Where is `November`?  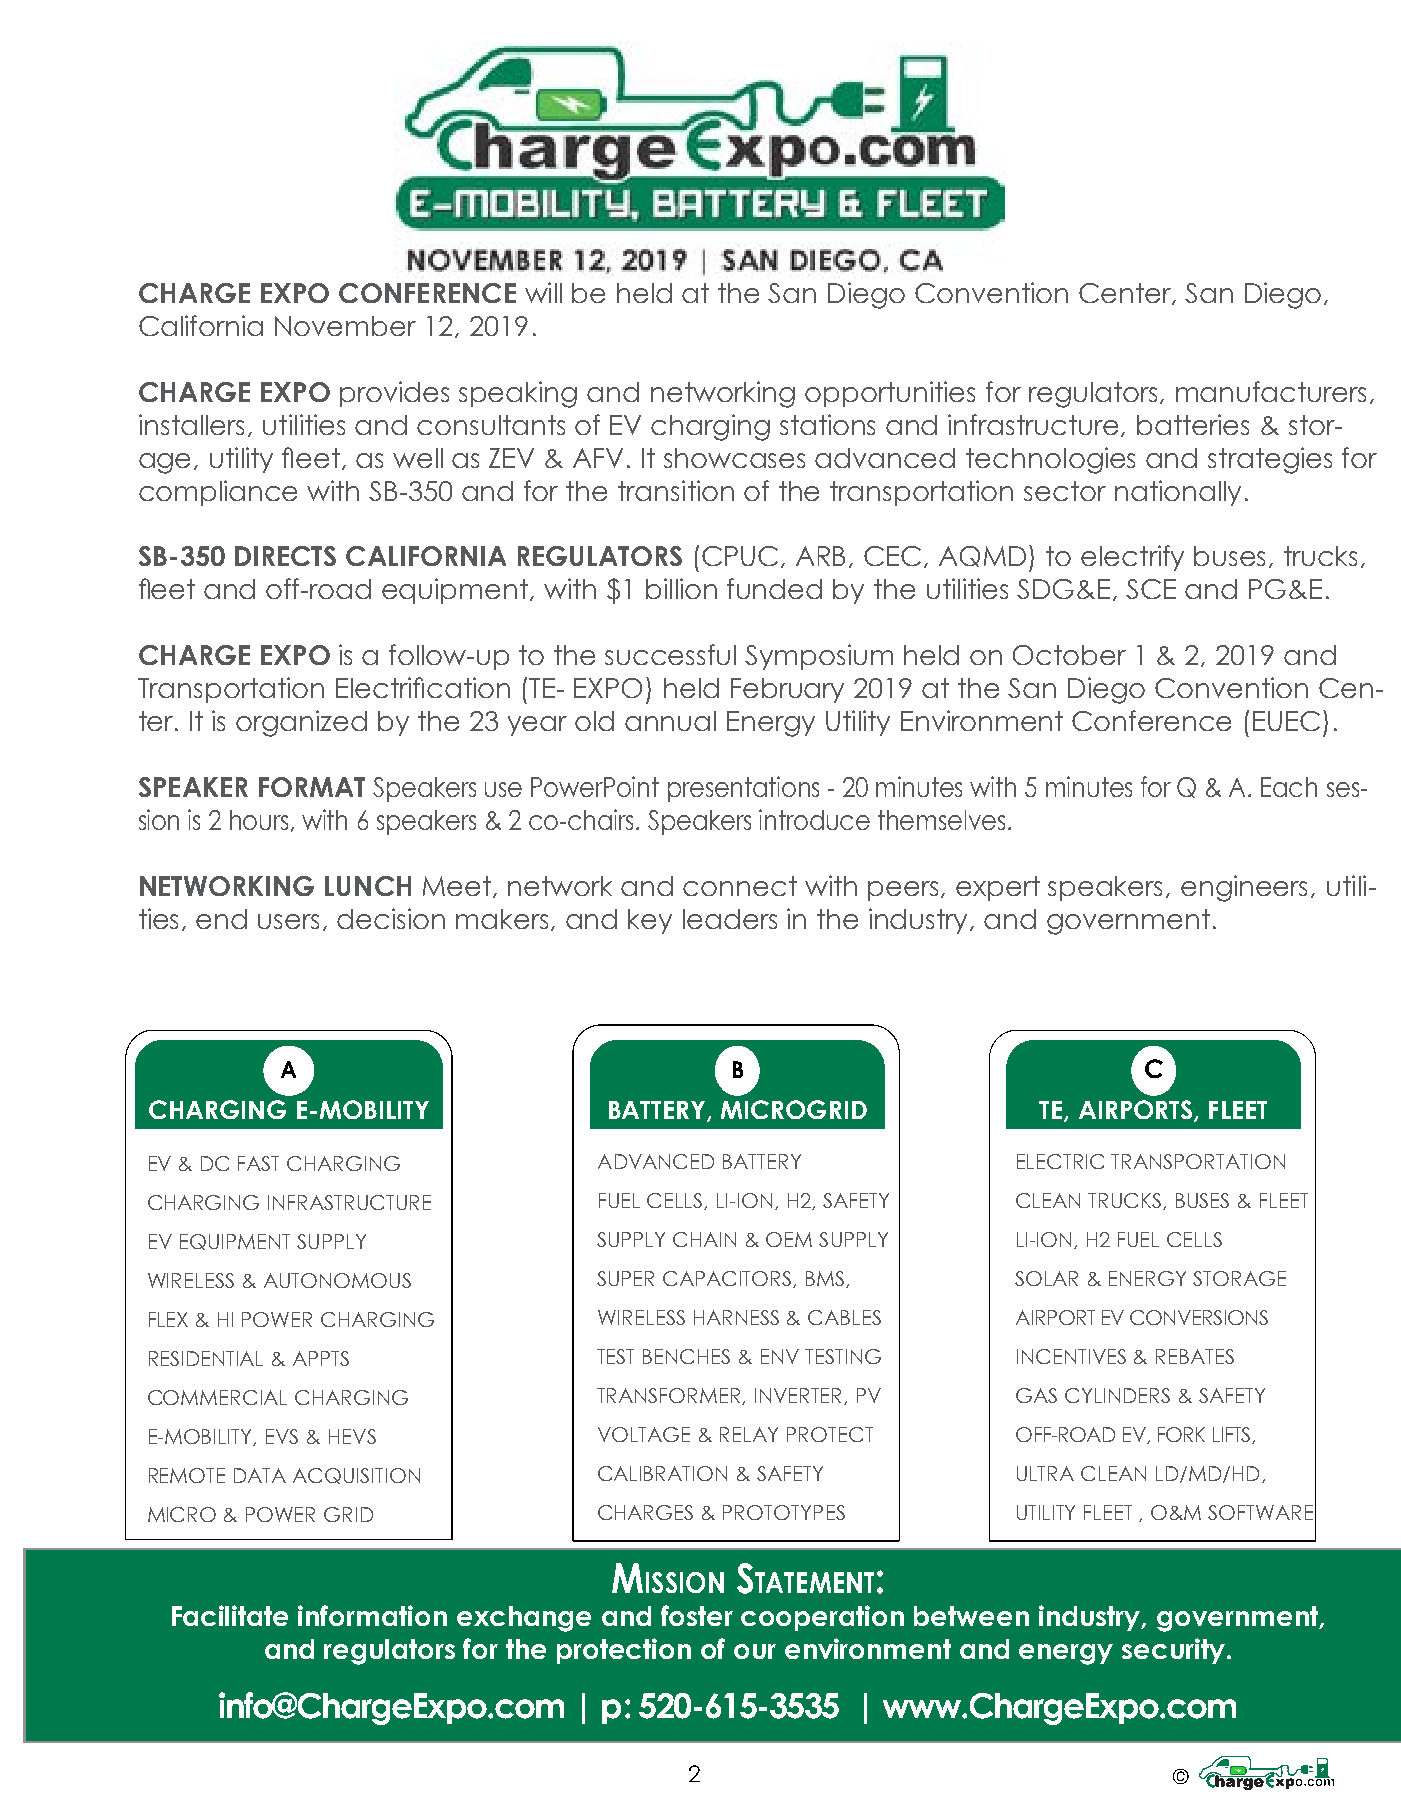 November is located at coordinates (345, 326).
